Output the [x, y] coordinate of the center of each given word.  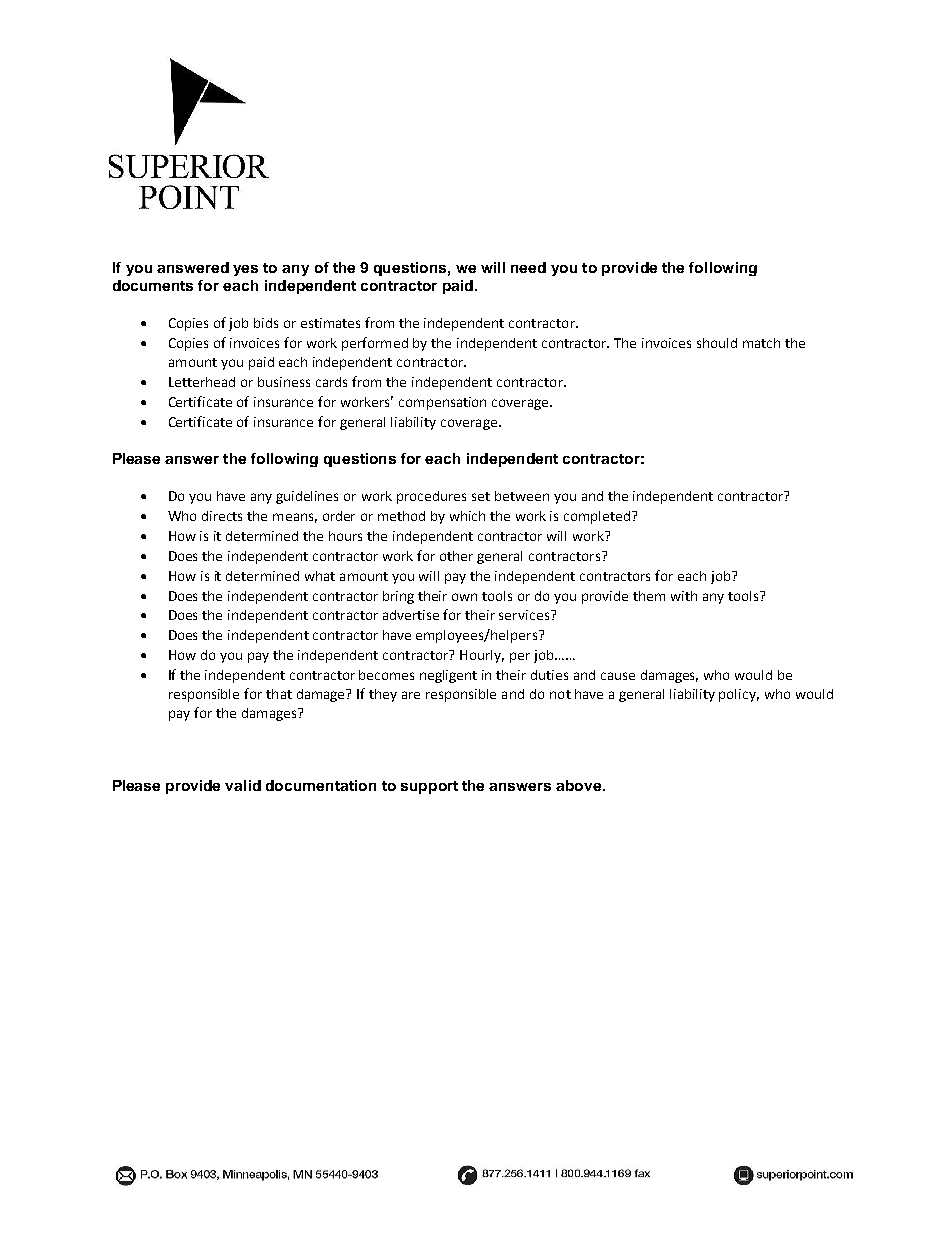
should [717, 343]
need [528, 267]
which [467, 516]
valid [243, 785]
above [580, 785]
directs [222, 516]
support [429, 787]
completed [598, 517]
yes [245, 270]
